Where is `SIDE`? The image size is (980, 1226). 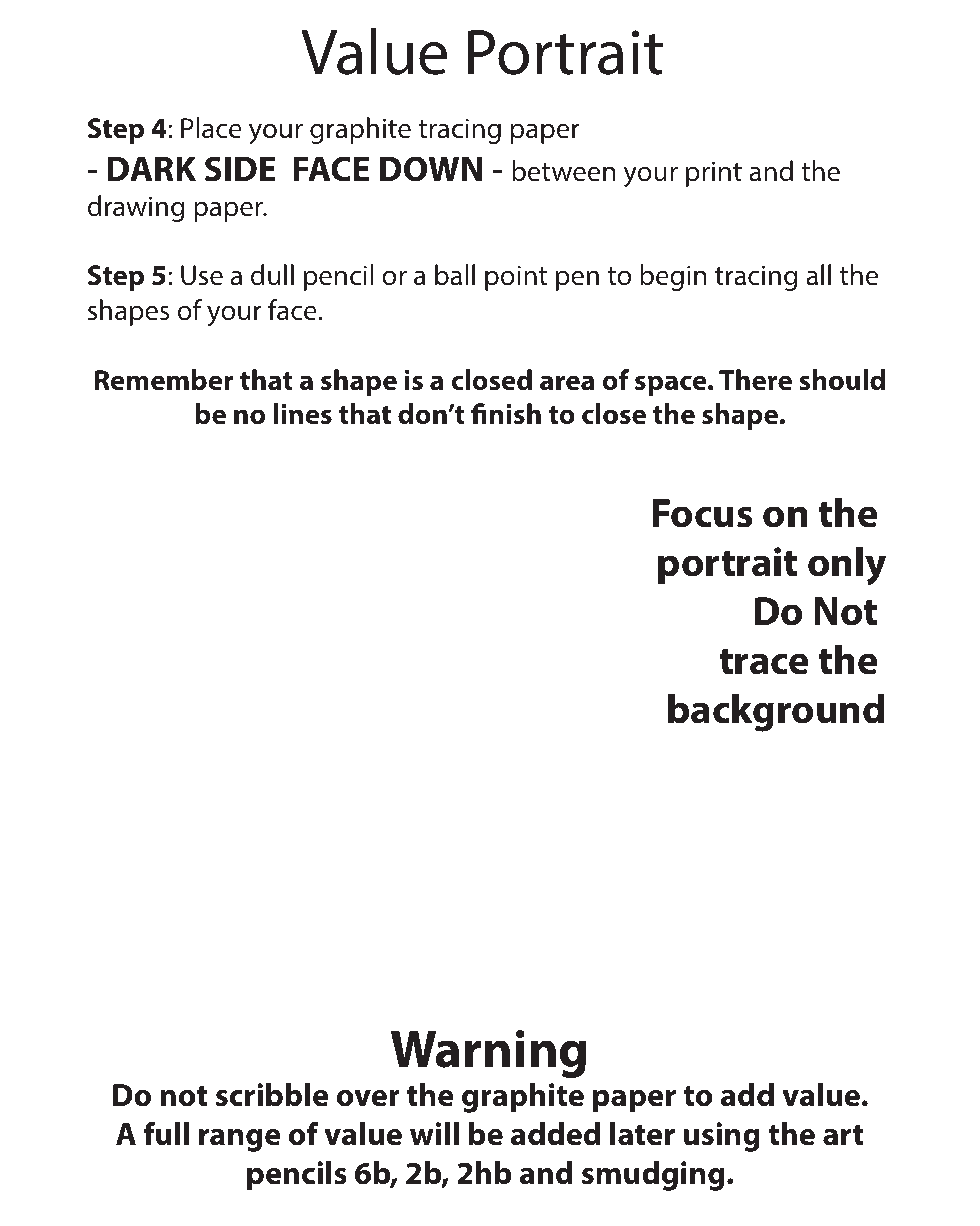 SIDE is located at coordinates (240, 169).
